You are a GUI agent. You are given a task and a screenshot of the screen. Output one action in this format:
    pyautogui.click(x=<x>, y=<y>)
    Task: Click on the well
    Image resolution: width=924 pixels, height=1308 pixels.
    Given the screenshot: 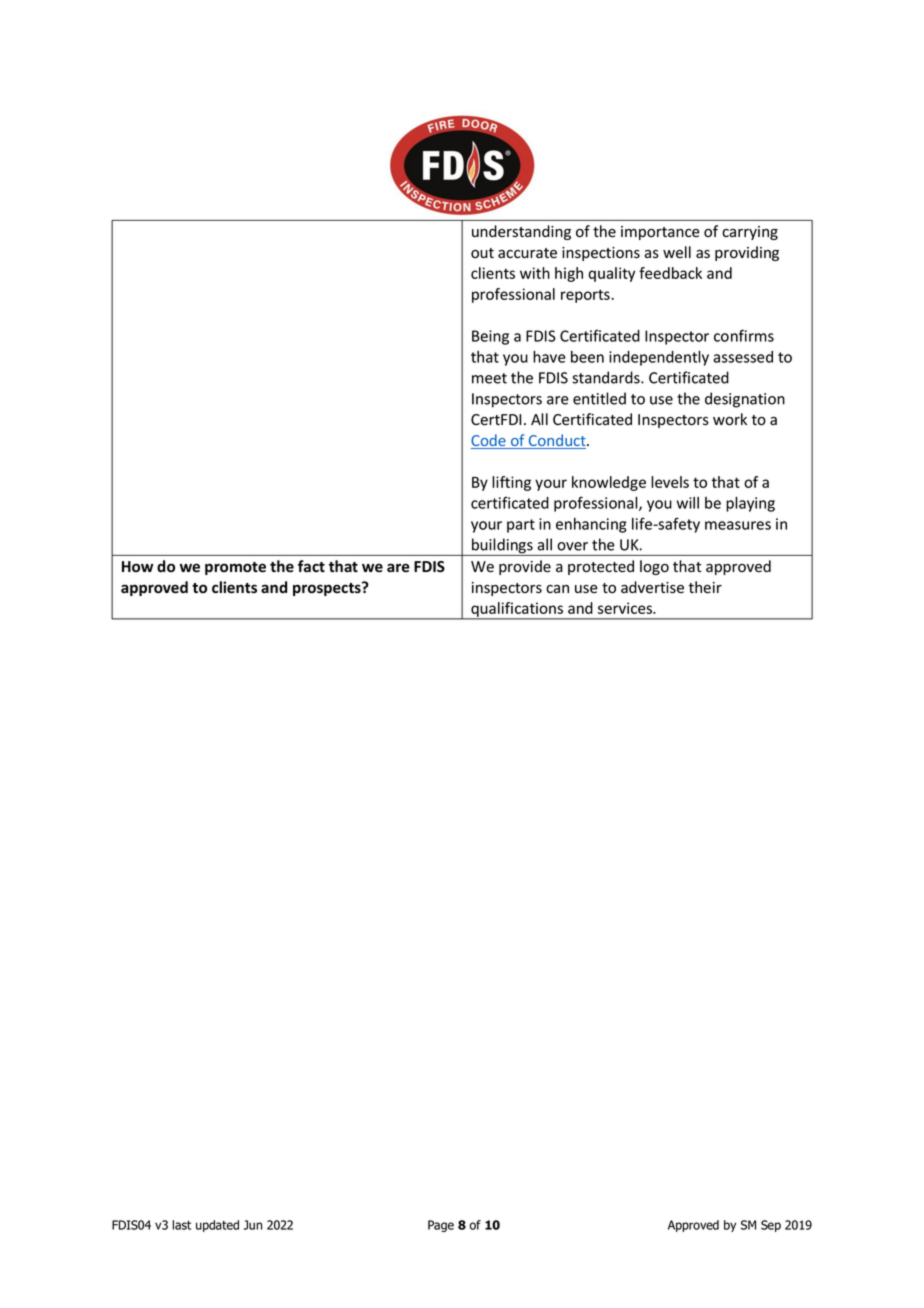 What is the action you would take?
    pyautogui.click(x=677, y=252)
